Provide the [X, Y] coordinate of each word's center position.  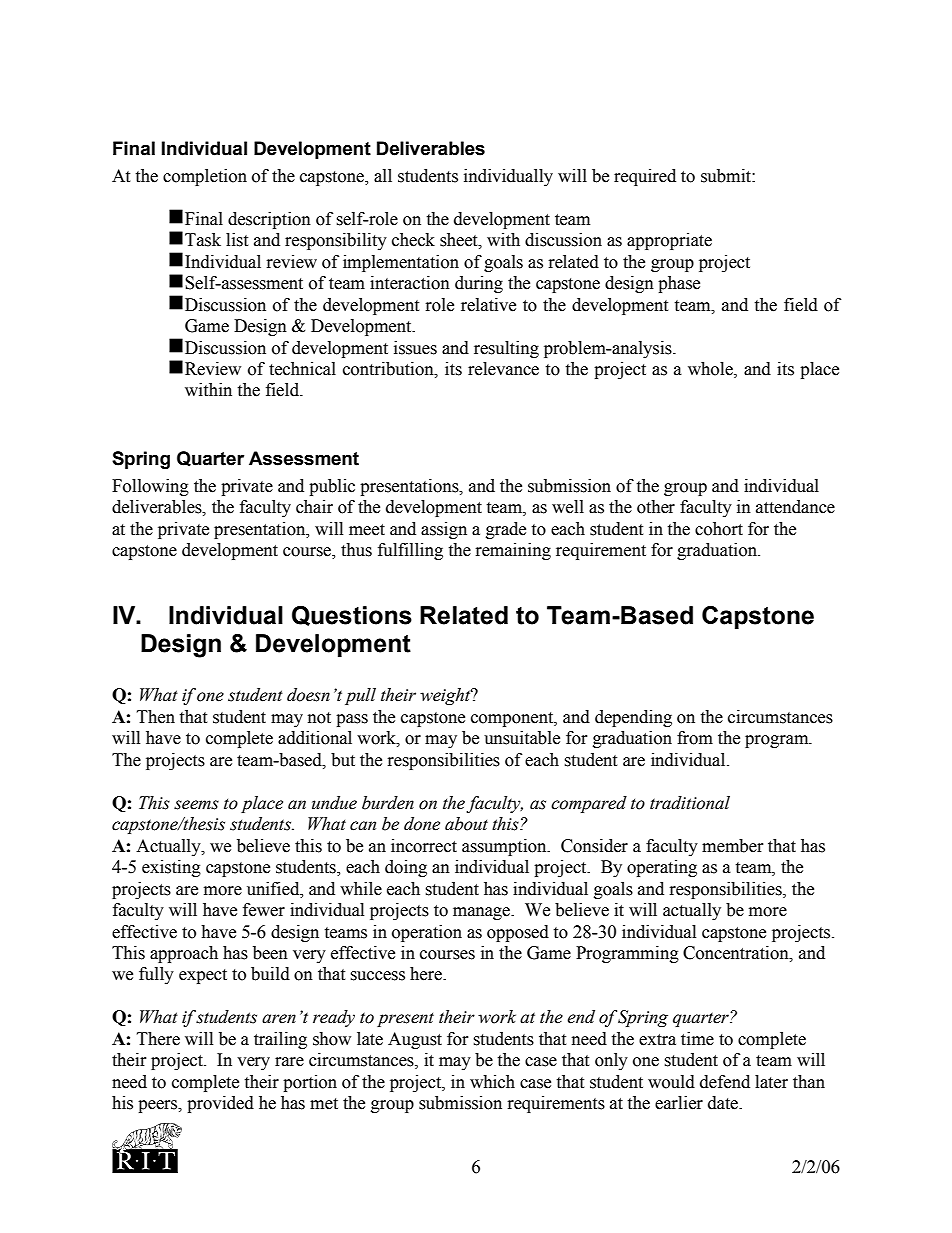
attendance [795, 507]
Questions [352, 616]
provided [220, 1104]
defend [725, 1082]
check [413, 240]
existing [171, 868]
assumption [505, 847]
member [733, 846]
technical [302, 369]
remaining [513, 551]
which [492, 1082]
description [269, 220]
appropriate [669, 241]
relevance [503, 369]
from [695, 738]
